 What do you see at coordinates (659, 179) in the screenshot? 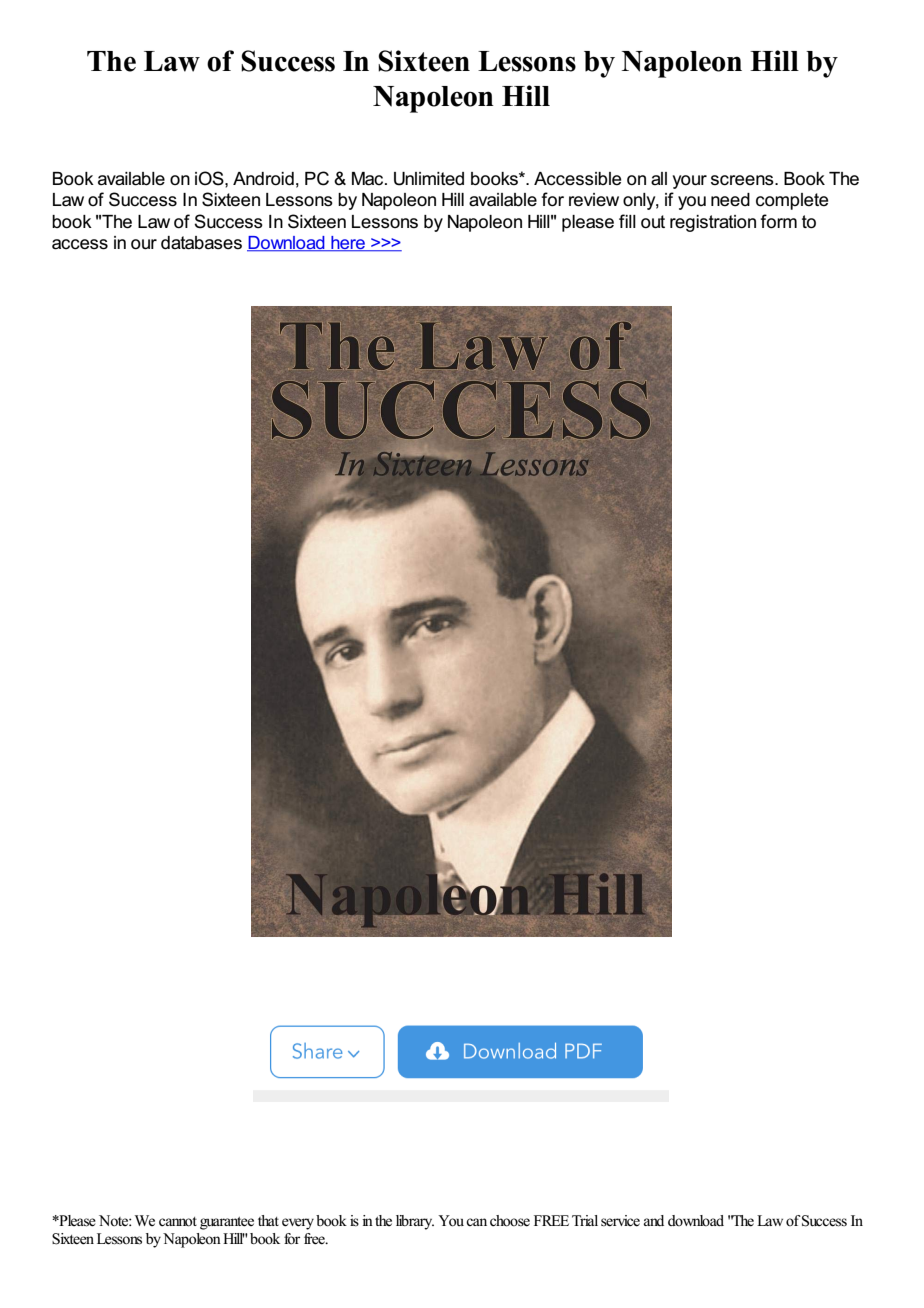
I see `all` at bounding box center [659, 179].
